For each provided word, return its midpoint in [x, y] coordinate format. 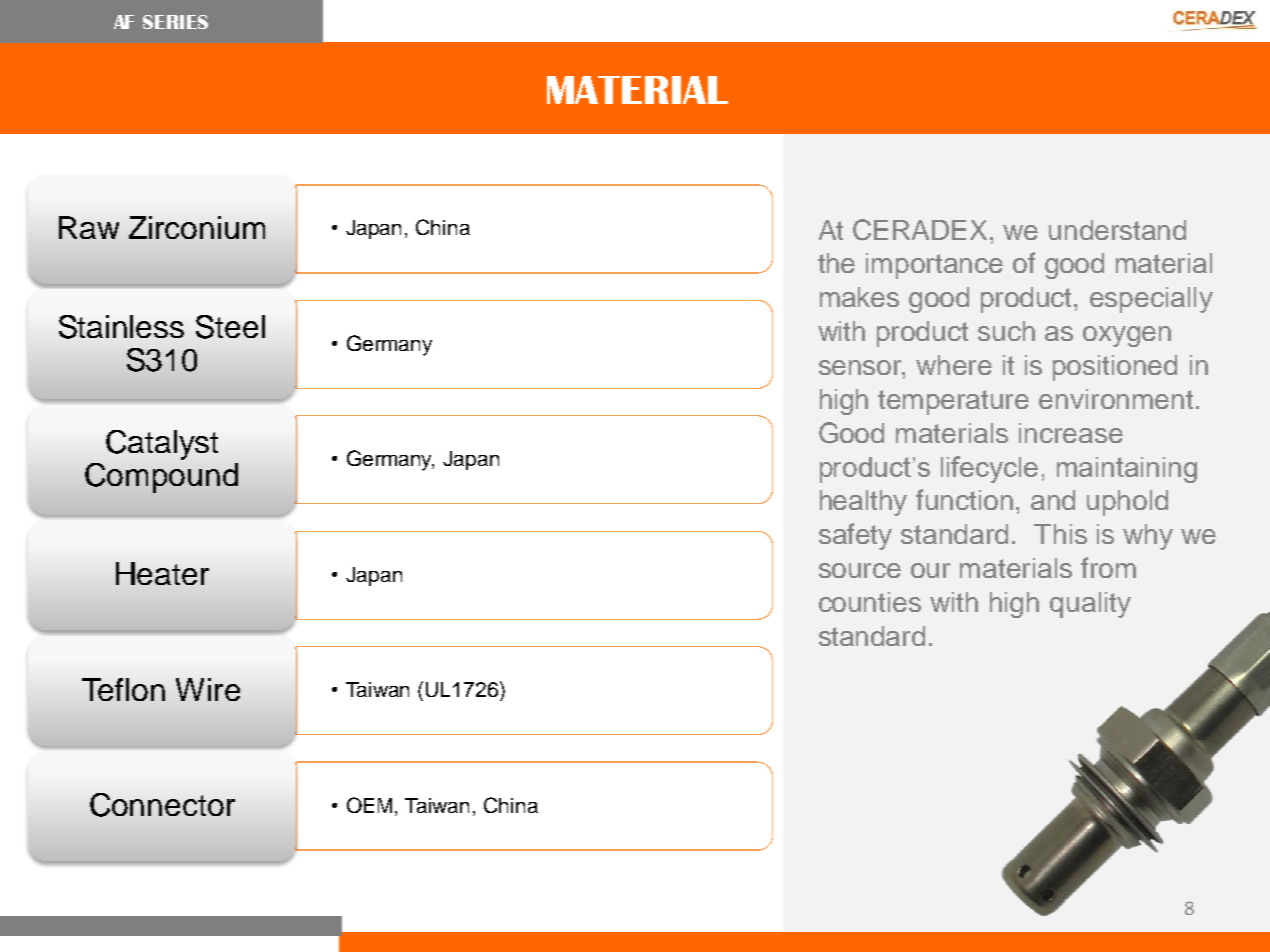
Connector [162, 805]
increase [1071, 433]
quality [1090, 605]
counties [870, 602]
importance [934, 266]
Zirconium [197, 227]
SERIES [175, 22]
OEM [371, 806]
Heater [162, 573]
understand [1117, 230]
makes [859, 297]
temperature [953, 402]
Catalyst [162, 445]
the [836, 263]
